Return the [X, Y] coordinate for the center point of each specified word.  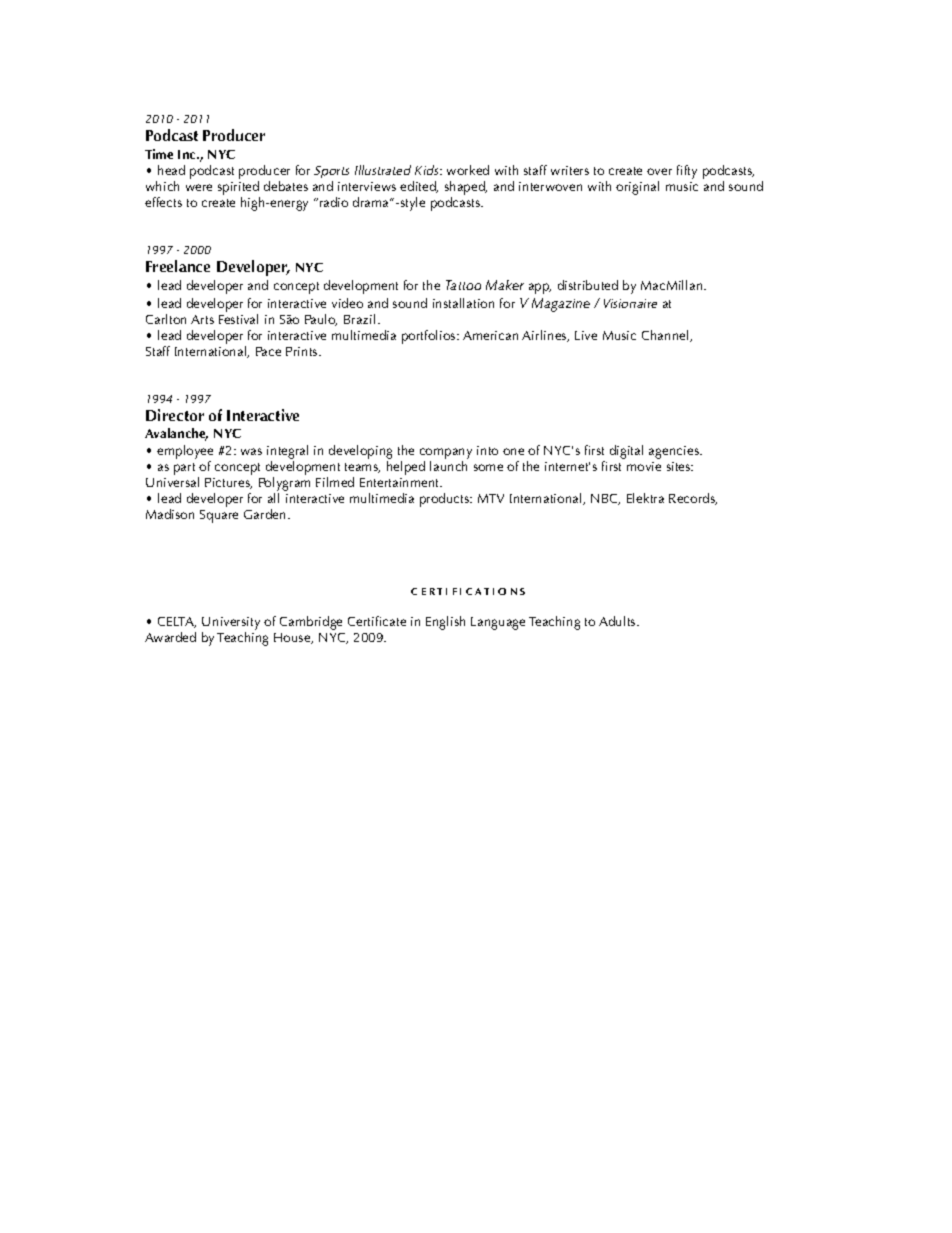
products [446, 500]
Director [175, 415]
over [659, 171]
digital [626, 452]
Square [219, 516]
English [445, 623]
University [231, 623]
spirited [238, 188]
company [446, 453]
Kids [428, 170]
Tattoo [463, 285]
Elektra [645, 498]
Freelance [178, 266]
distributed [588, 285]
